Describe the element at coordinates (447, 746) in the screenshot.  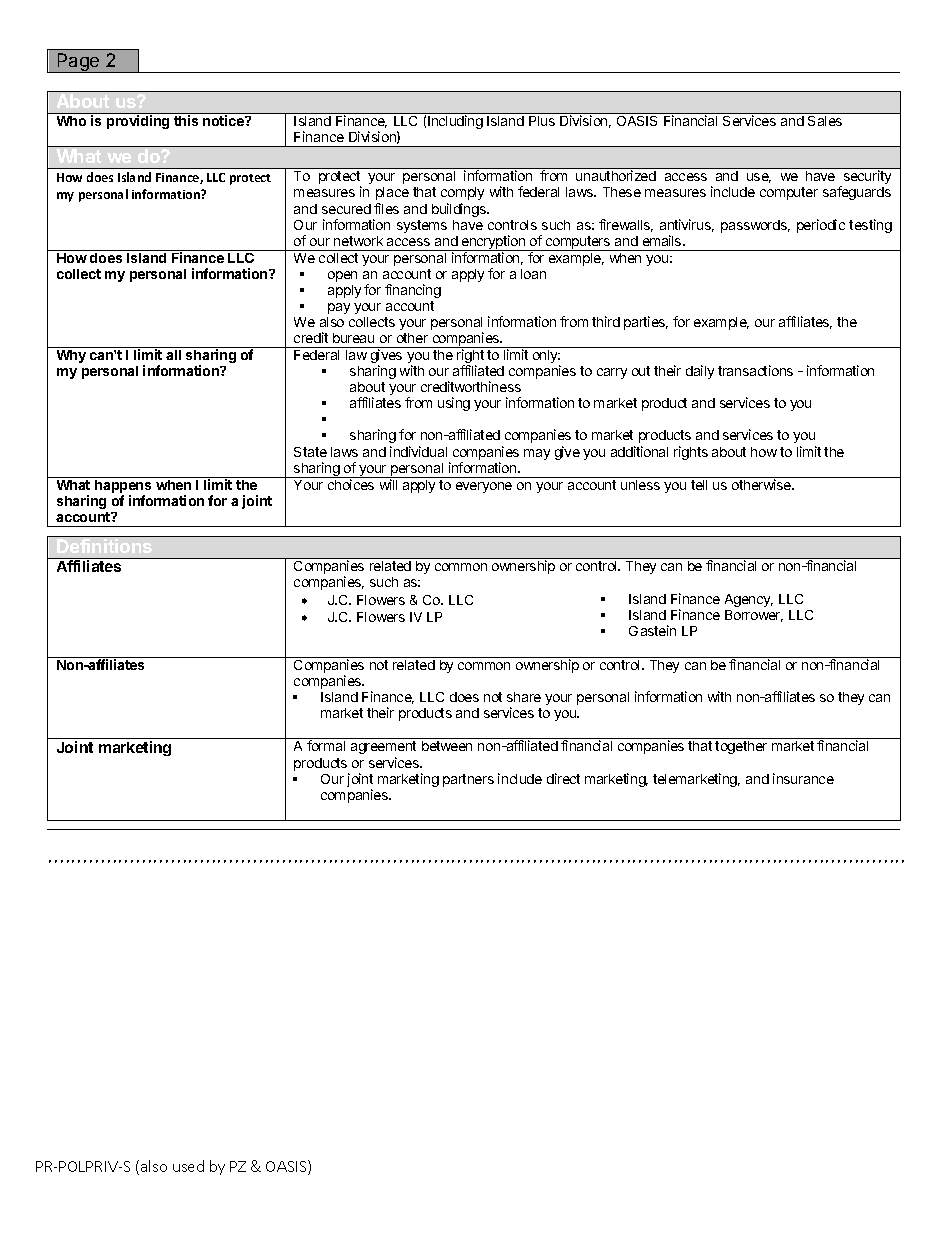
I see `between` at that location.
